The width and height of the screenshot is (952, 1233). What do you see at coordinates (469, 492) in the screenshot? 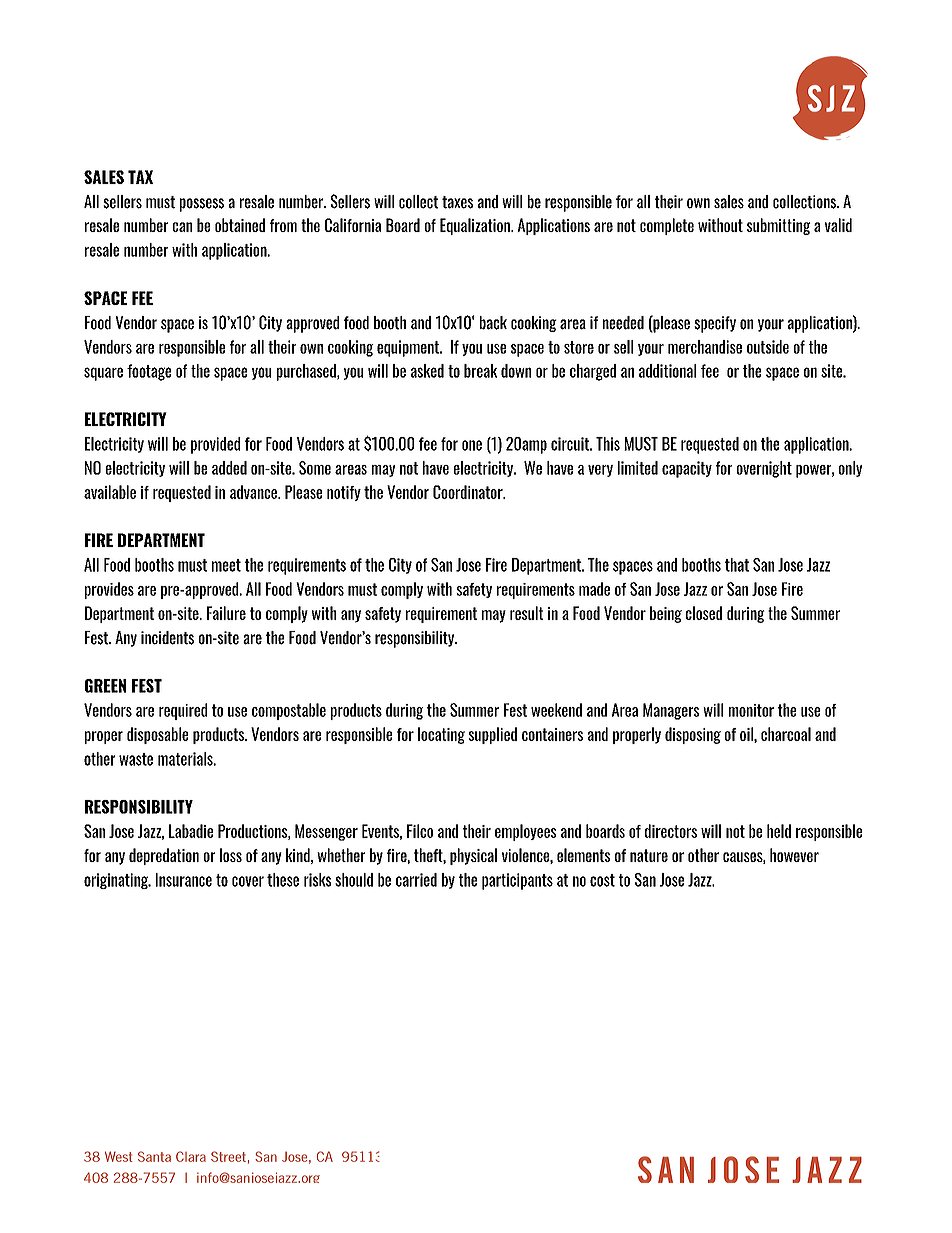
I see `Coordinator` at bounding box center [469, 492].
